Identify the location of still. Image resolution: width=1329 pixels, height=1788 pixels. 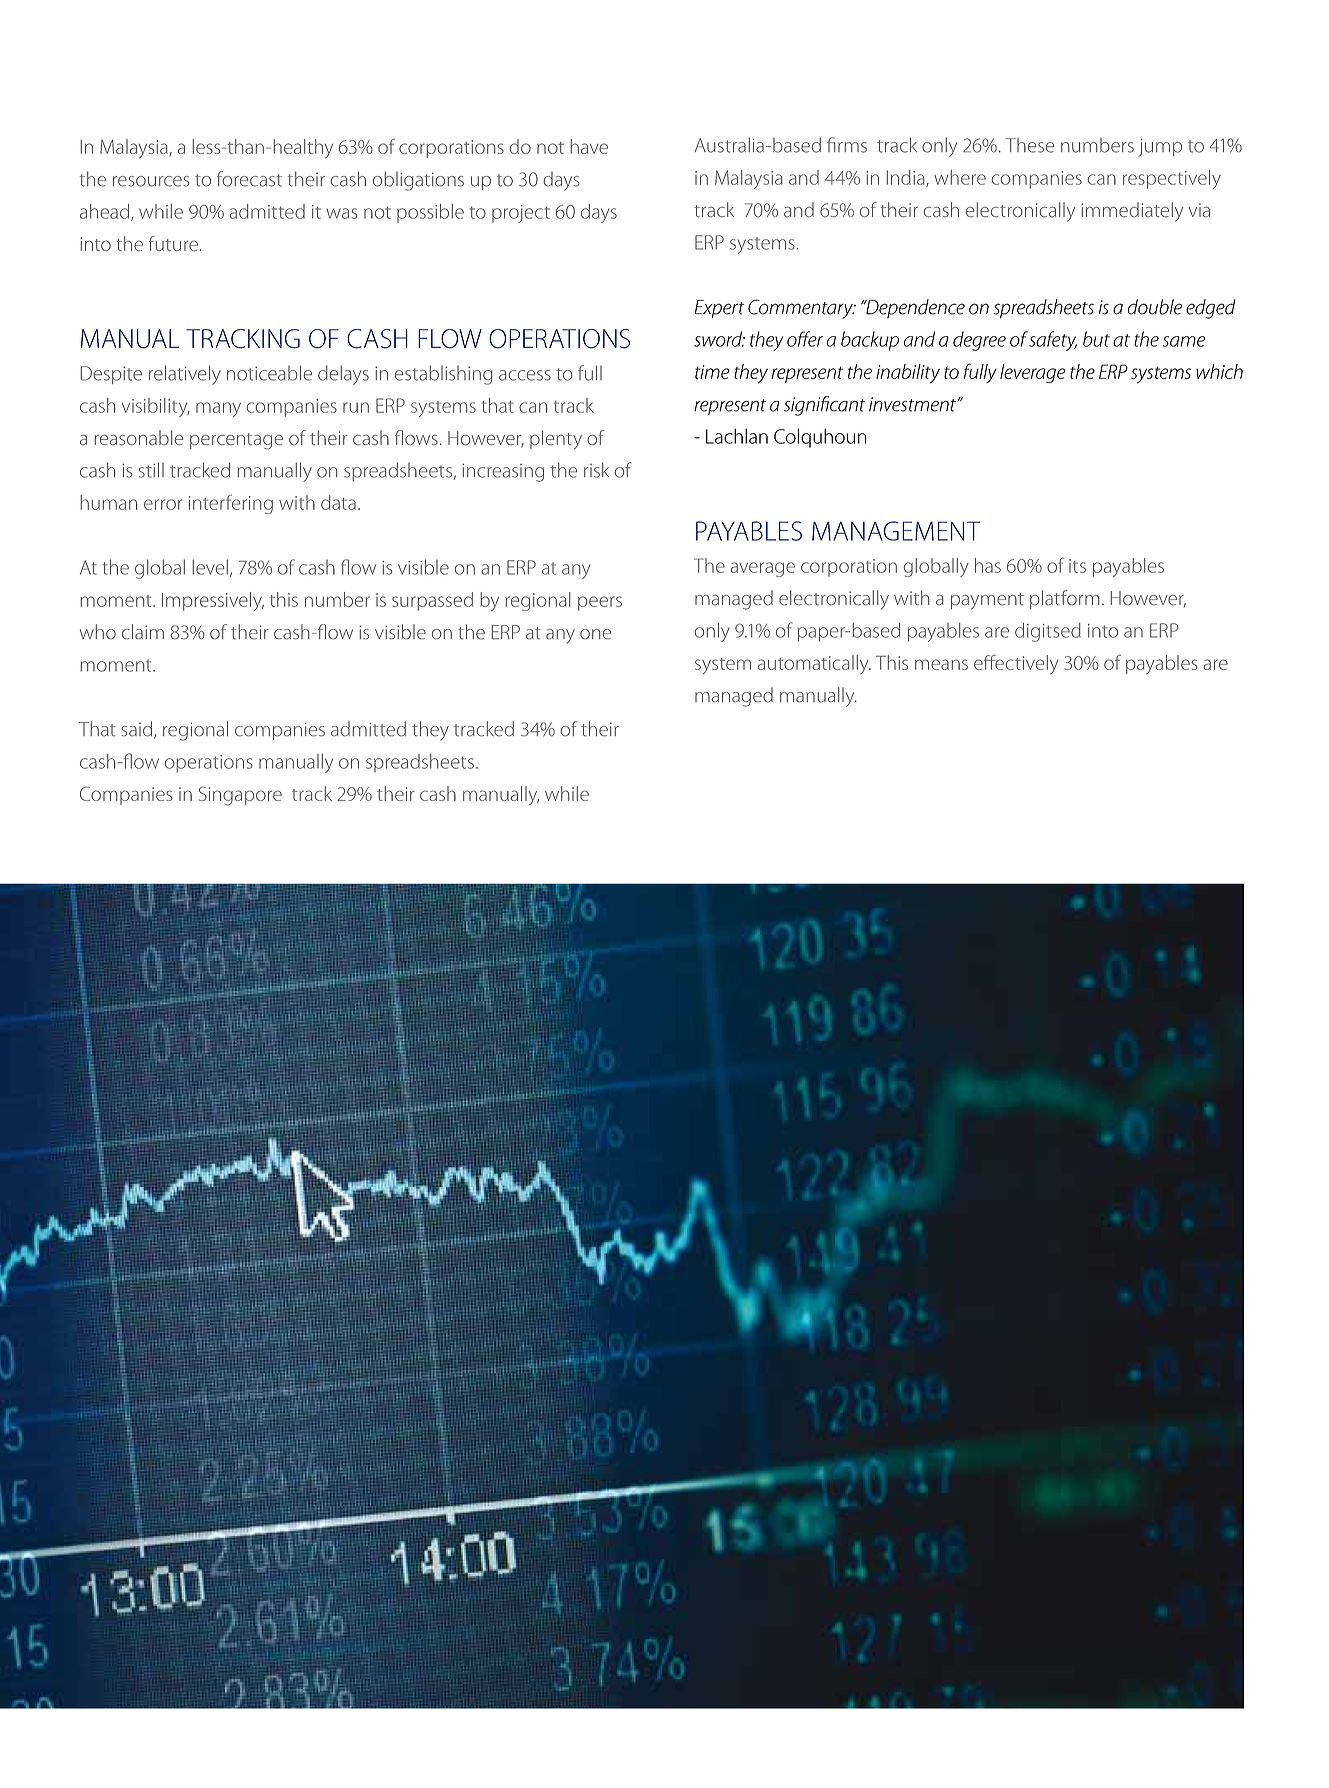
(151, 470).
